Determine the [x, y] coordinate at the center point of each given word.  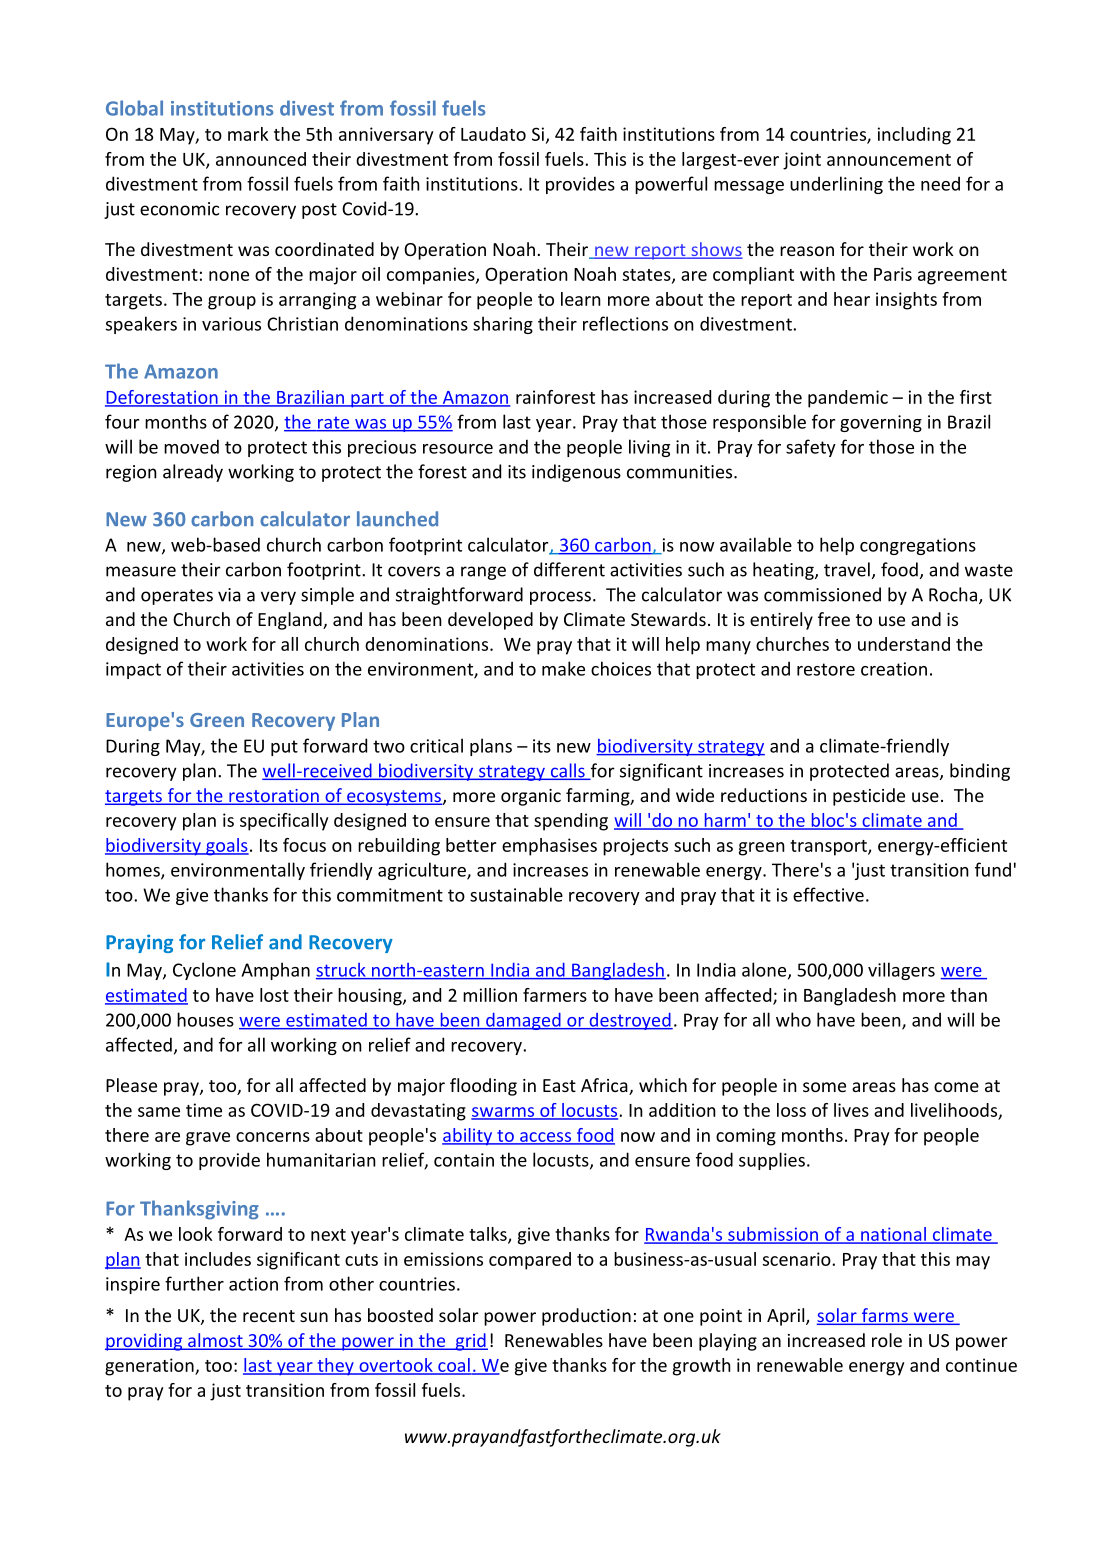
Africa [605, 1086]
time [204, 1110]
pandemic [848, 399]
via [229, 595]
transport [829, 848]
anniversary [386, 136]
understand [904, 644]
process [560, 598]
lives [851, 1110]
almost [215, 1341]
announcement [889, 160]
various [231, 324]
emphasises [549, 847]
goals [226, 847]
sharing [503, 325]
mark [248, 134]
